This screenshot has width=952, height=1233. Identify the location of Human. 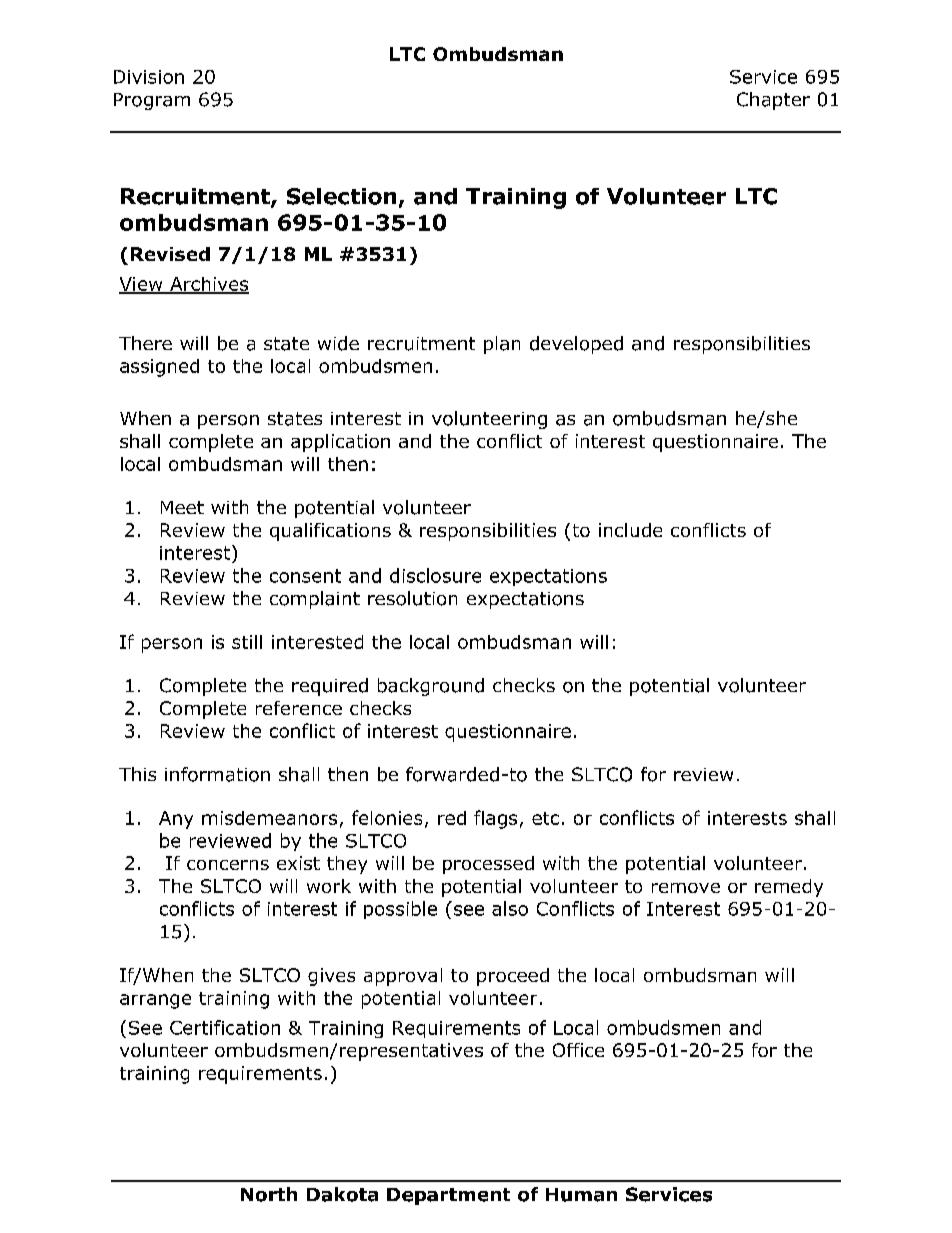
(581, 1195).
